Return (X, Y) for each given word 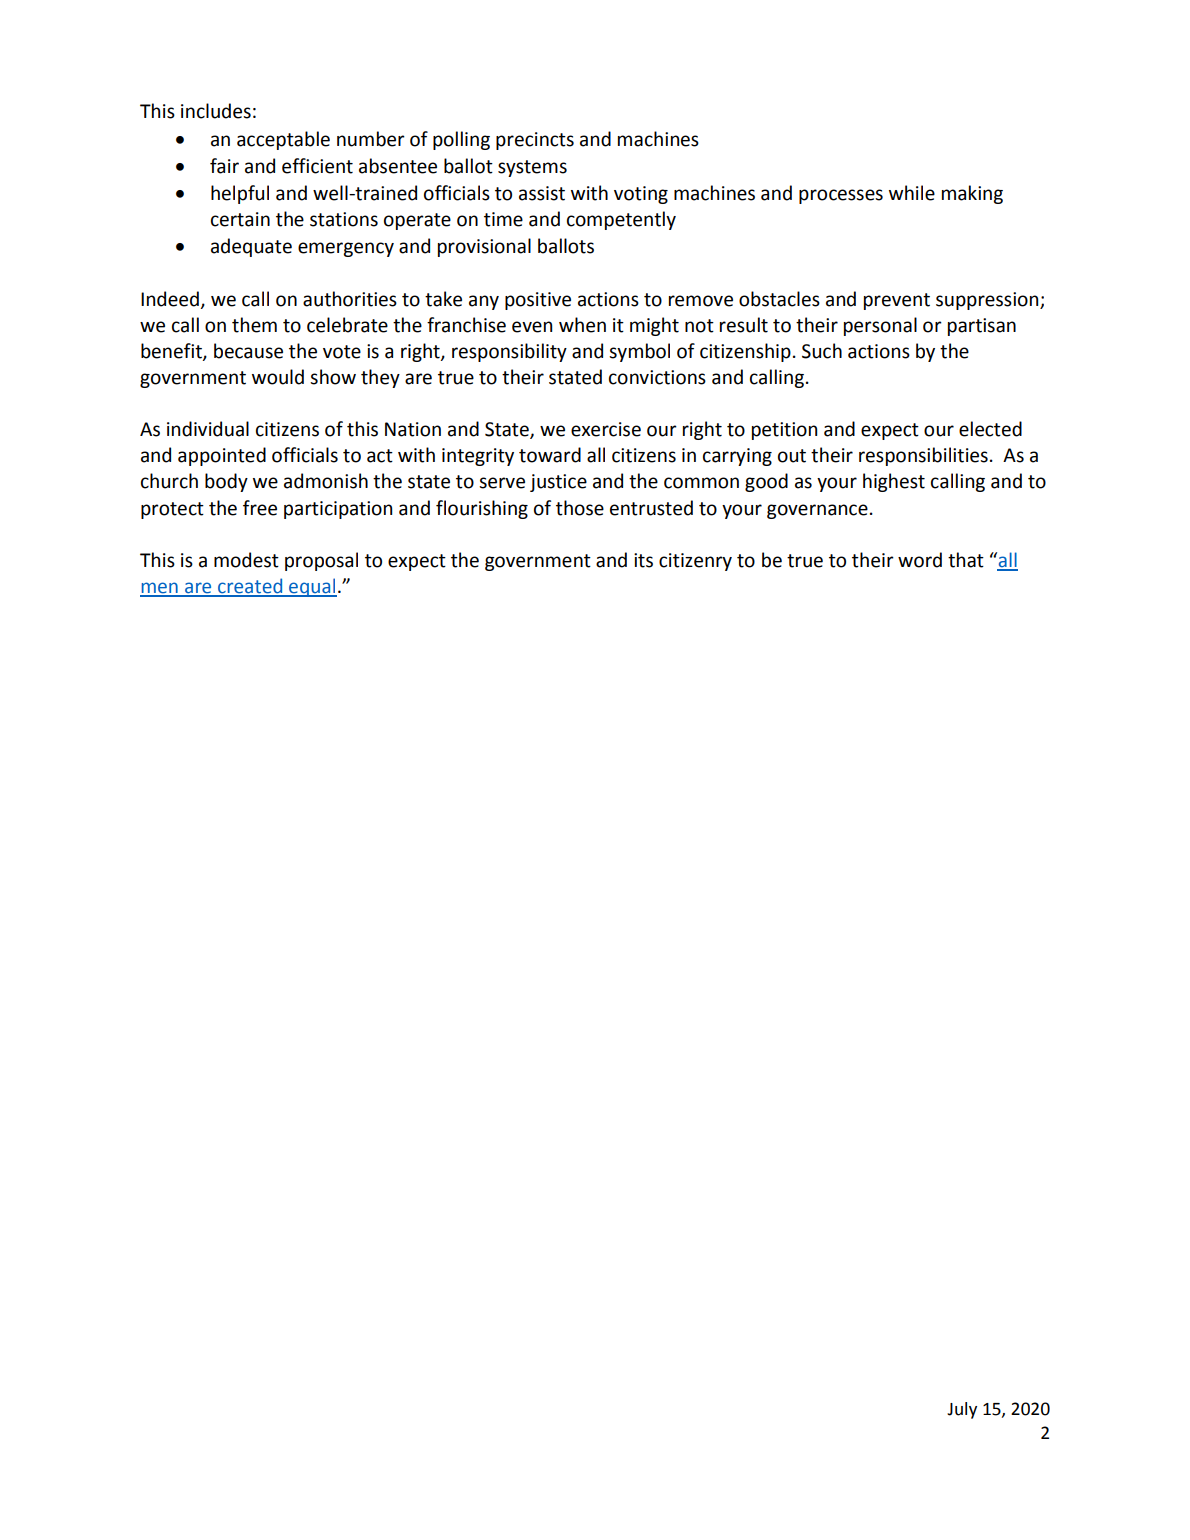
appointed (222, 456)
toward (550, 455)
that (966, 560)
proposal (321, 561)
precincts (535, 141)
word (920, 560)
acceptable (283, 140)
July (962, 1410)
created (250, 587)
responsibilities (923, 456)
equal (312, 587)
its (643, 560)
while (912, 193)
